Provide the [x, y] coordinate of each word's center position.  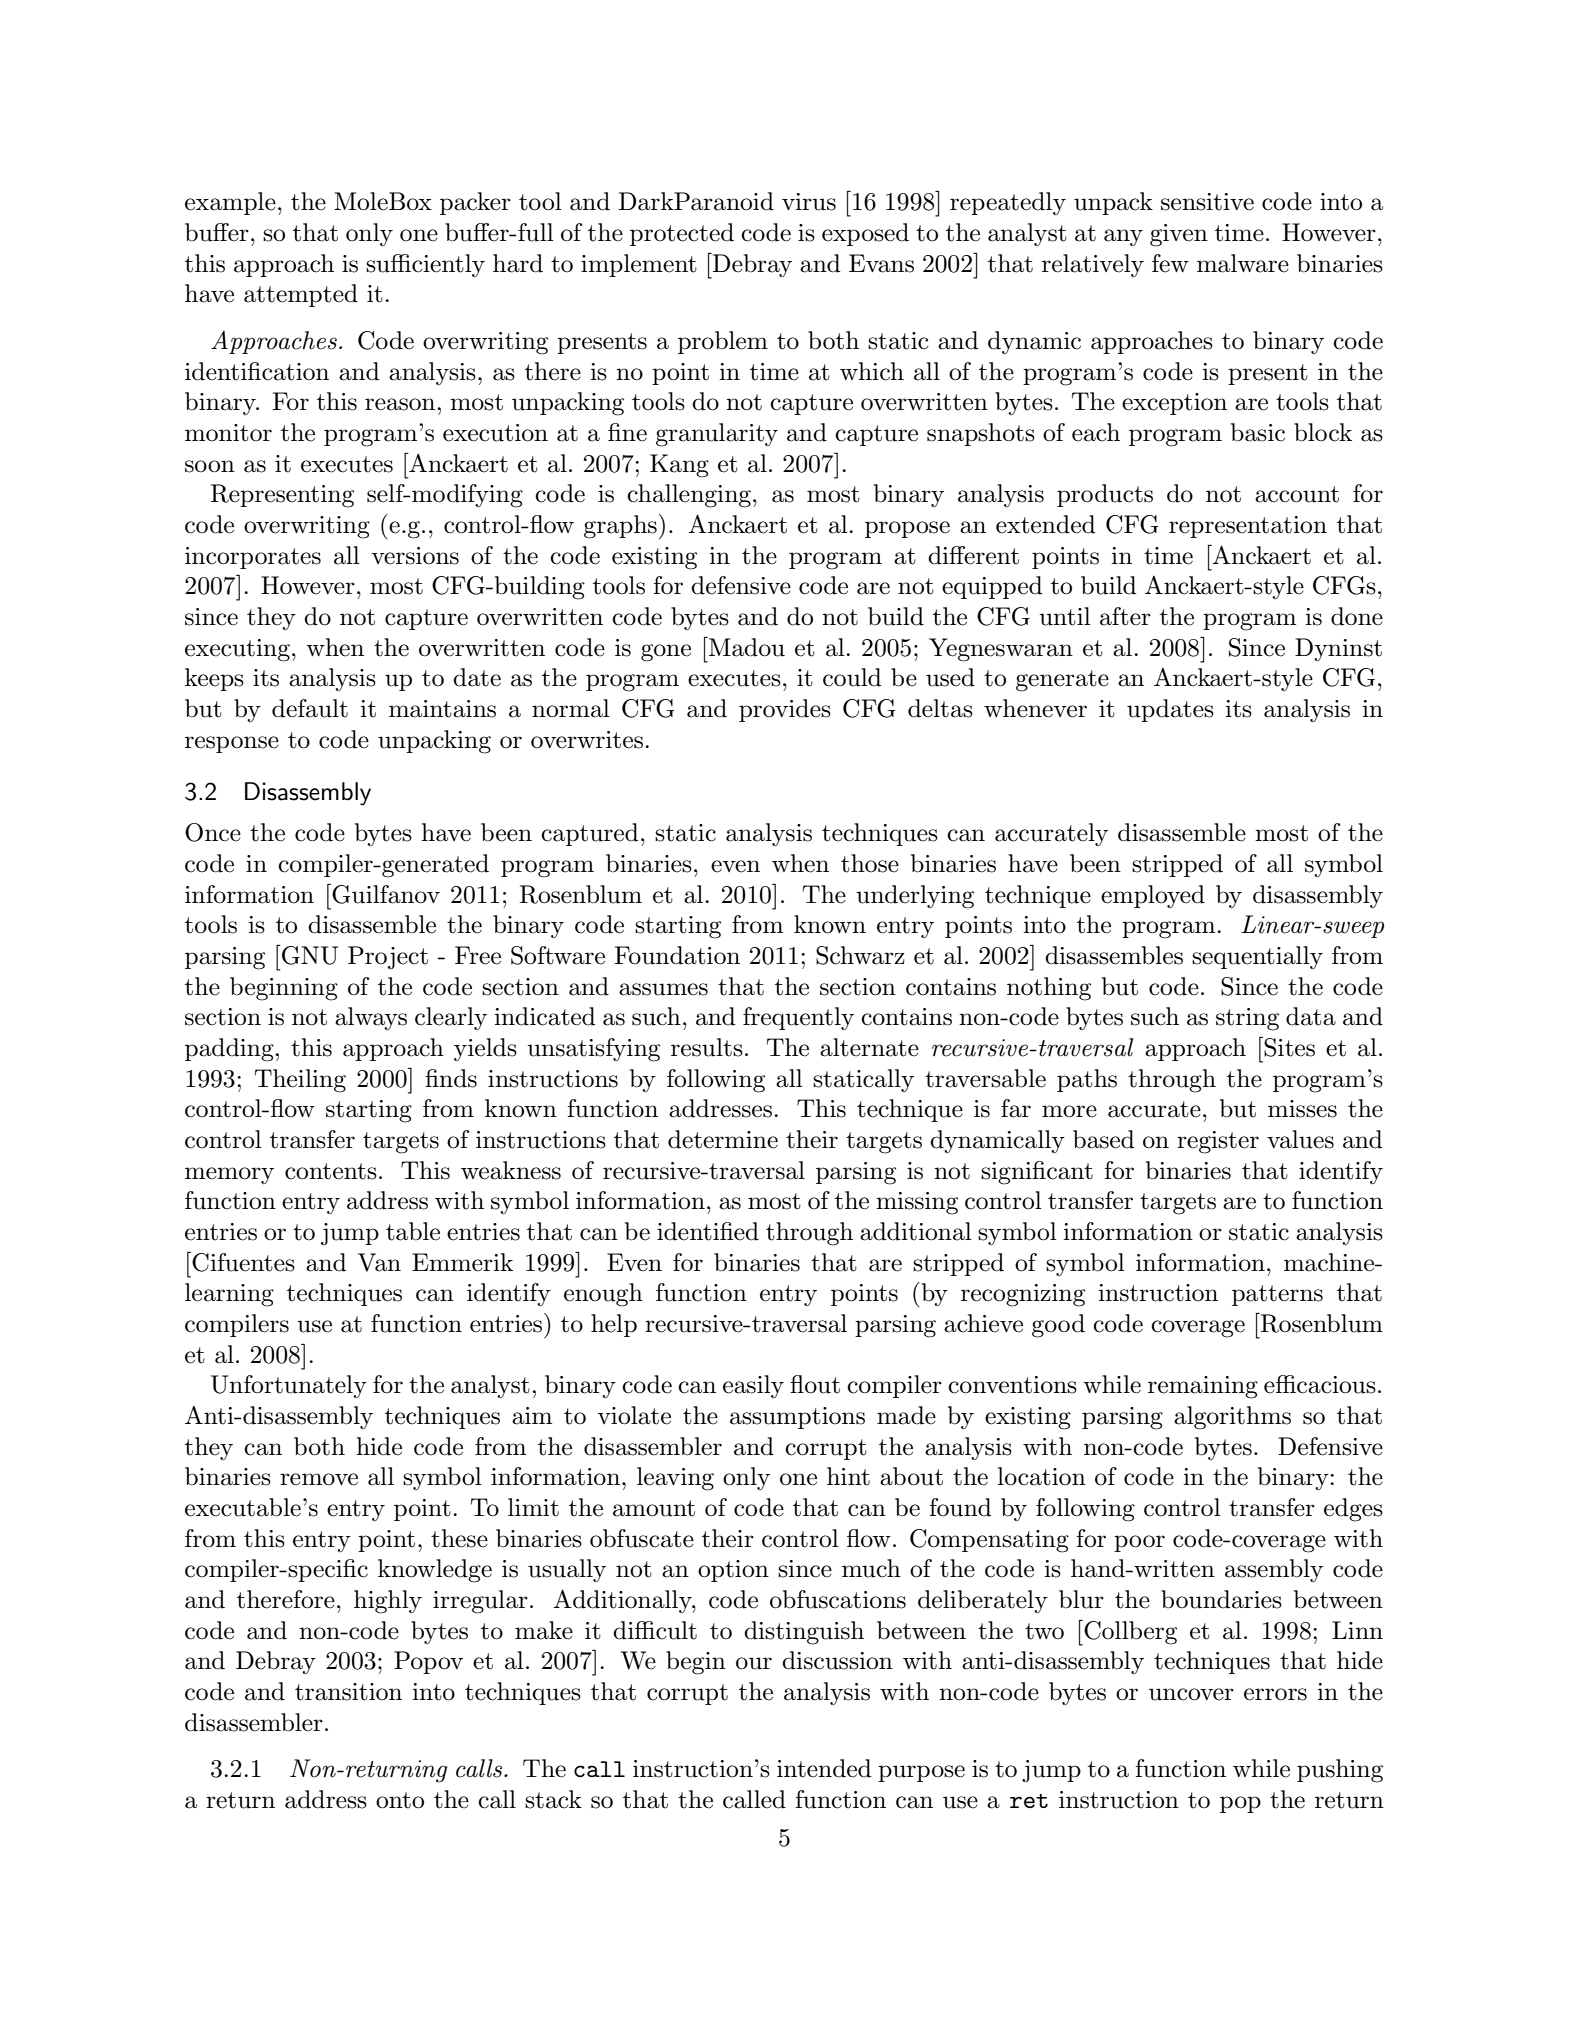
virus [809, 202]
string [1247, 1019]
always [371, 1018]
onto [400, 1800]
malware [1243, 263]
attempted [301, 295]
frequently [798, 1018]
